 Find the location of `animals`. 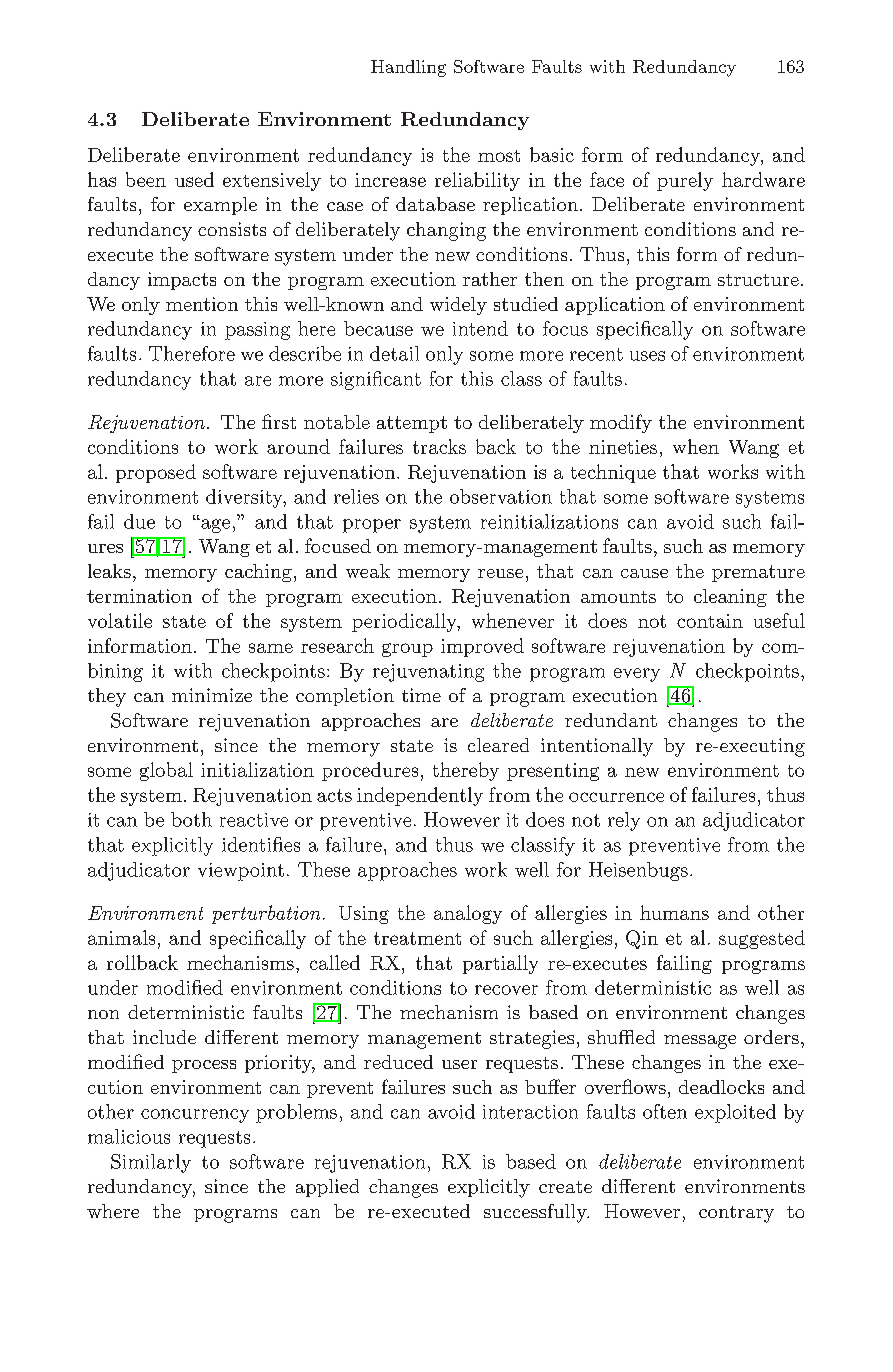

animals is located at coordinates (121, 937).
